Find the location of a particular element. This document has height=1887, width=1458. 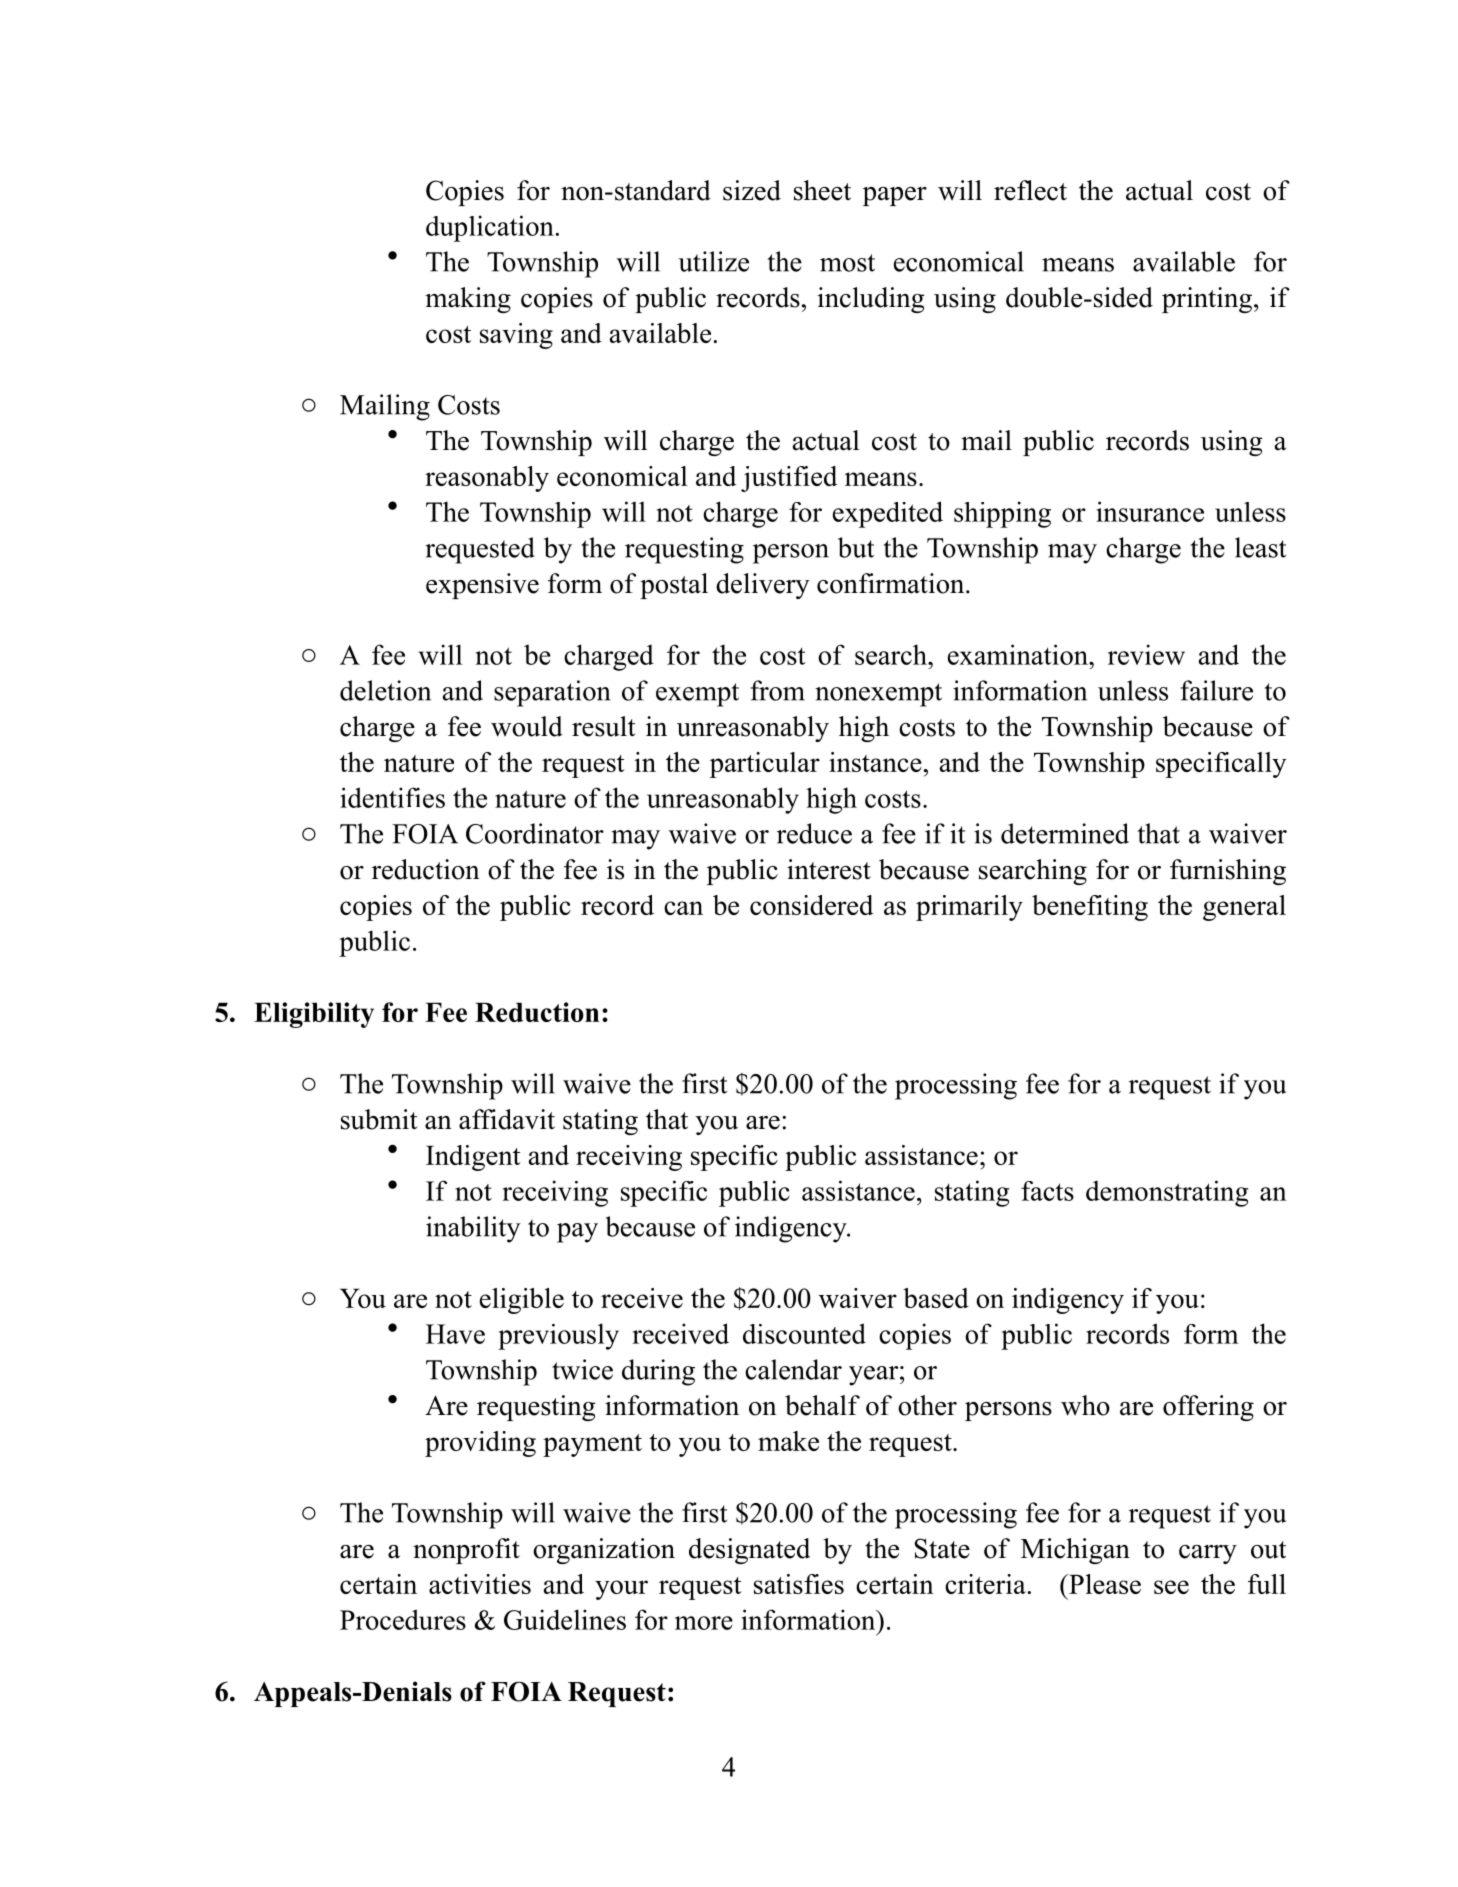

Coordinator is located at coordinates (535, 833).
